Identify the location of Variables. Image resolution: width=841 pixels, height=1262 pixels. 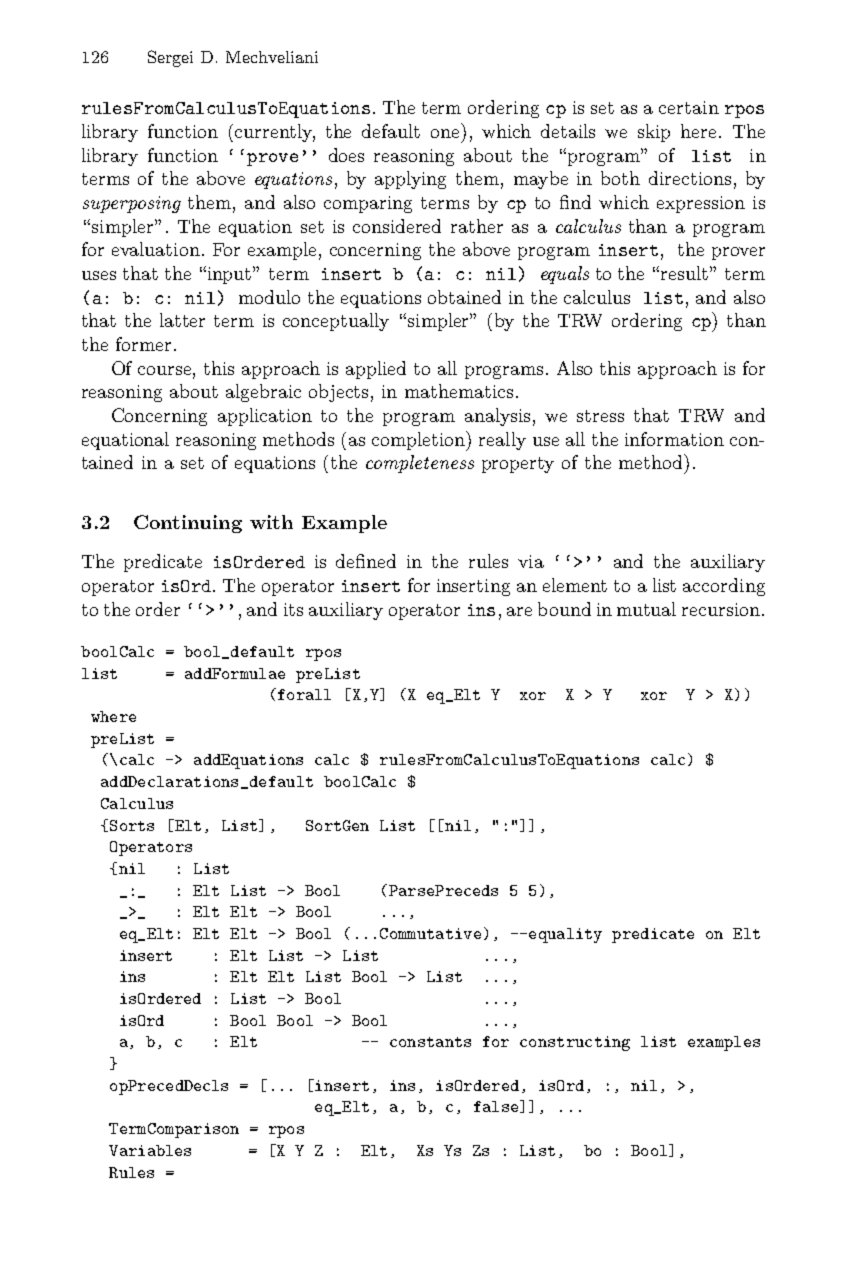
(150, 1150).
